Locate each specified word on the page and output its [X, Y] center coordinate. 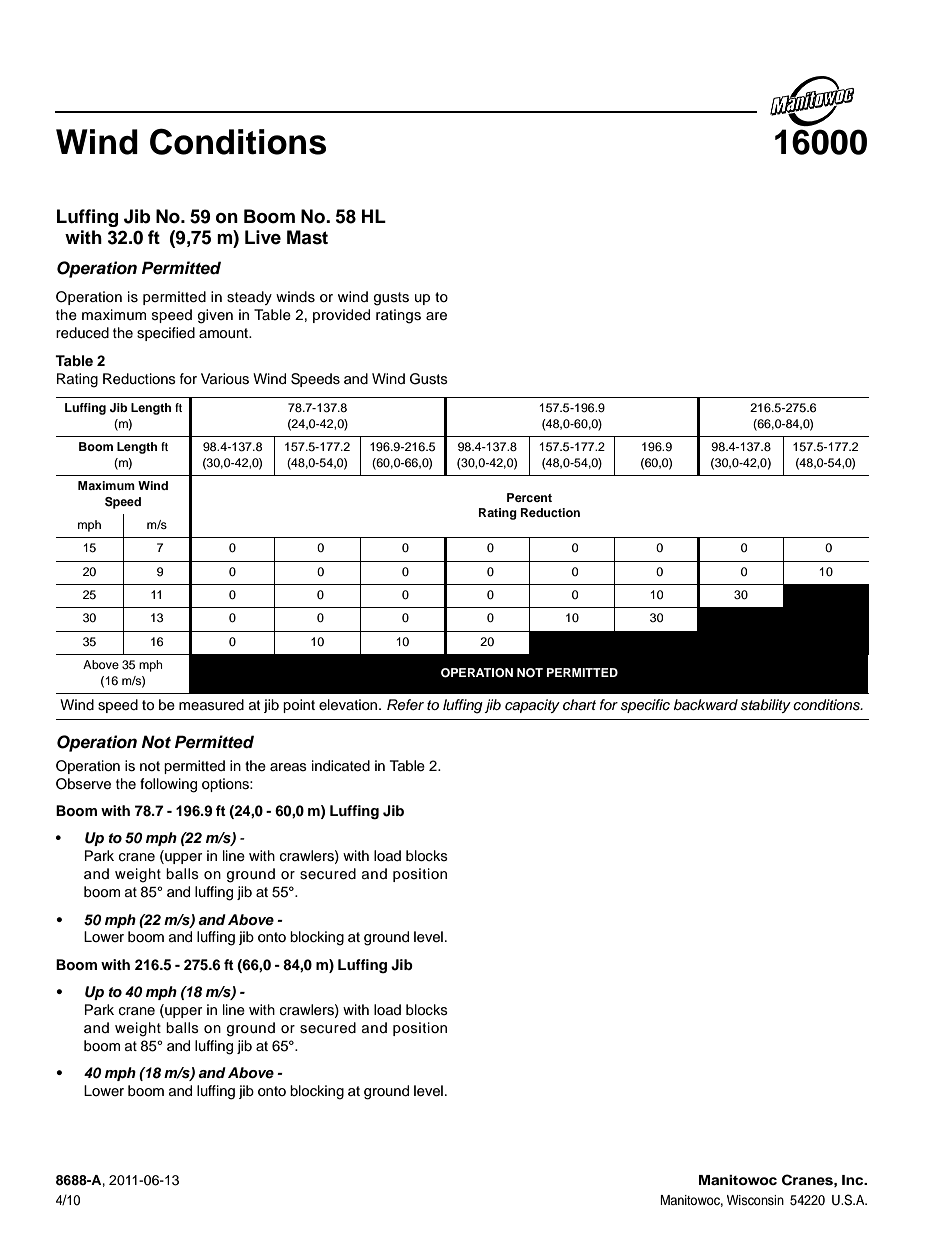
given [215, 316]
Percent [529, 497]
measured [211, 705]
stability [766, 706]
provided [341, 316]
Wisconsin [755, 1200]
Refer [405, 704]
